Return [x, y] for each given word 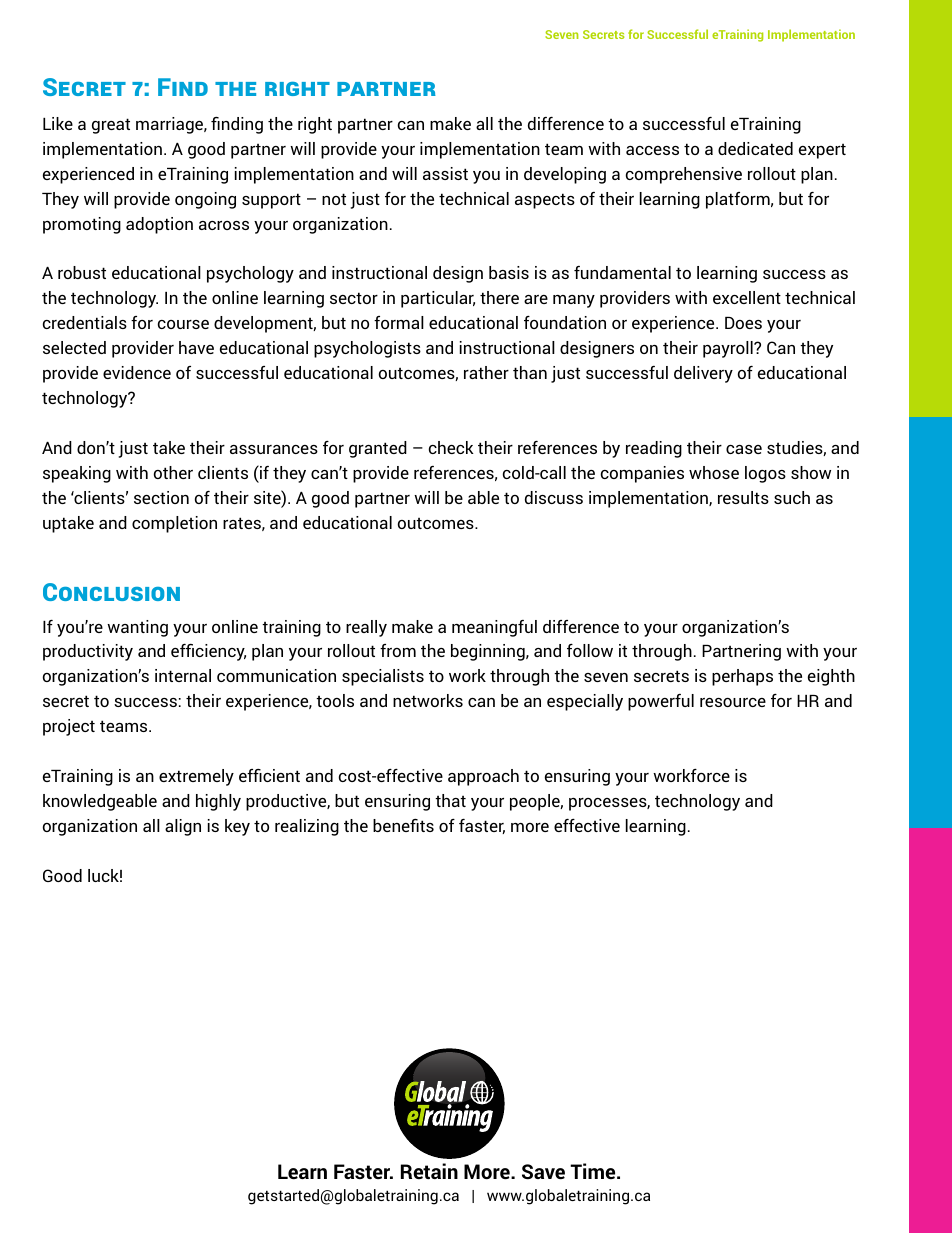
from [398, 650]
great [111, 126]
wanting [137, 628]
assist [445, 173]
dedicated [755, 148]
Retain [429, 1171]
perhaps [742, 677]
